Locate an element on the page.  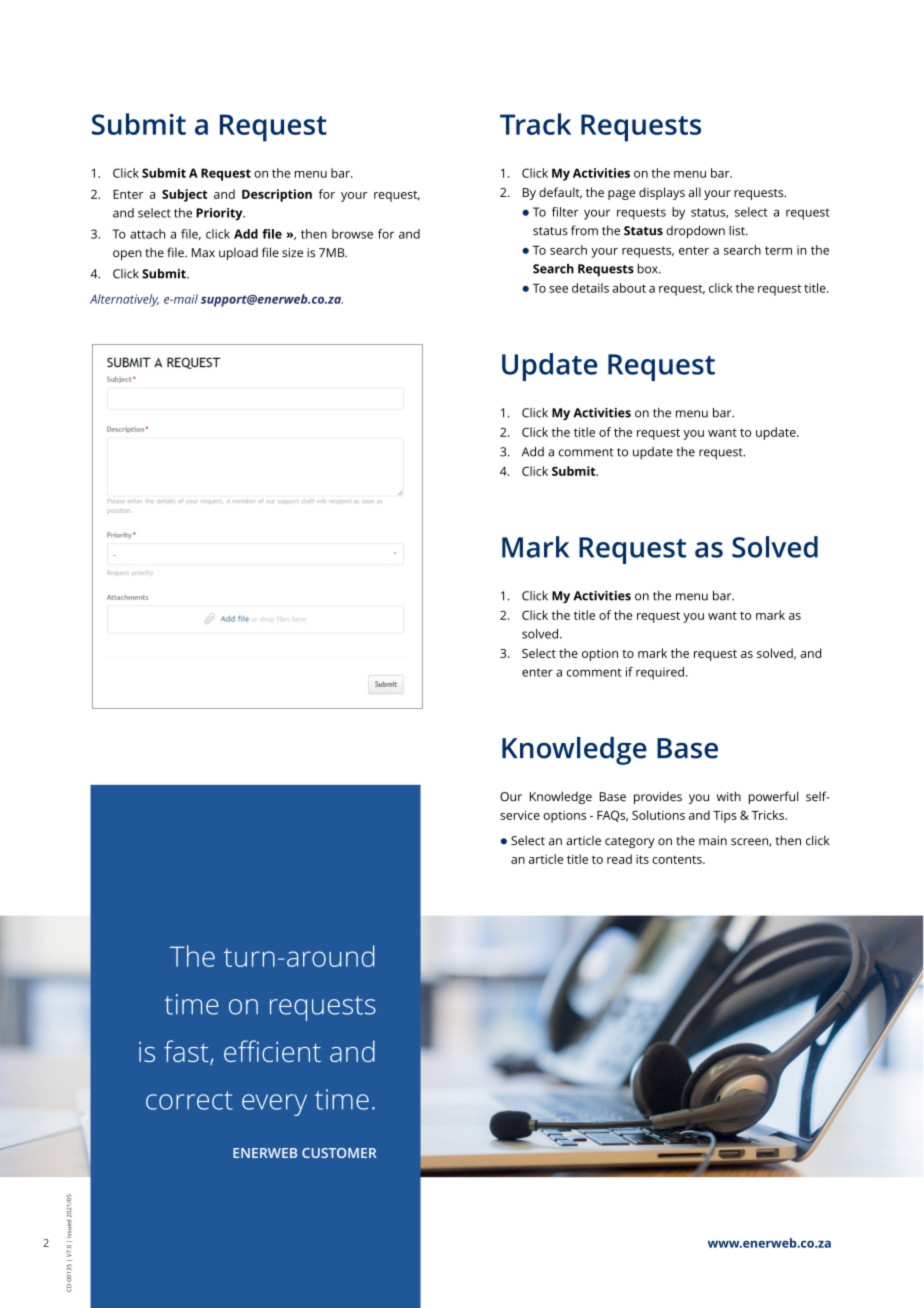
Track is located at coordinates (535, 124).
